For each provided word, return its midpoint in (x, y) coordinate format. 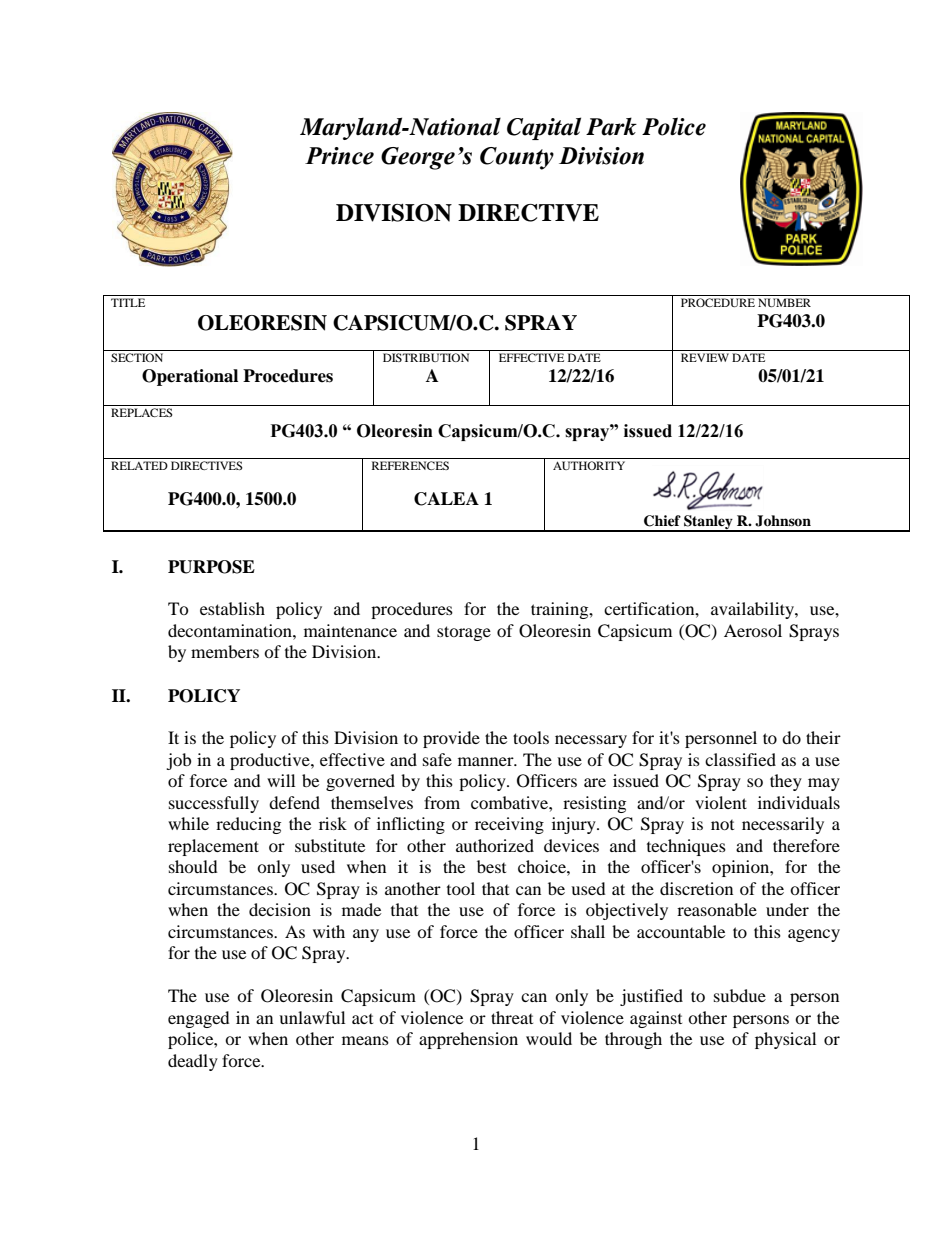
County (517, 158)
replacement (213, 847)
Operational (190, 377)
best (491, 866)
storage (464, 633)
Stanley (708, 523)
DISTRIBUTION (426, 357)
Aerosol (753, 630)
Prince (339, 156)
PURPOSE (211, 567)
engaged (199, 1019)
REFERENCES (410, 465)
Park (611, 126)
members (225, 651)
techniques (686, 847)
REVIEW (705, 357)
